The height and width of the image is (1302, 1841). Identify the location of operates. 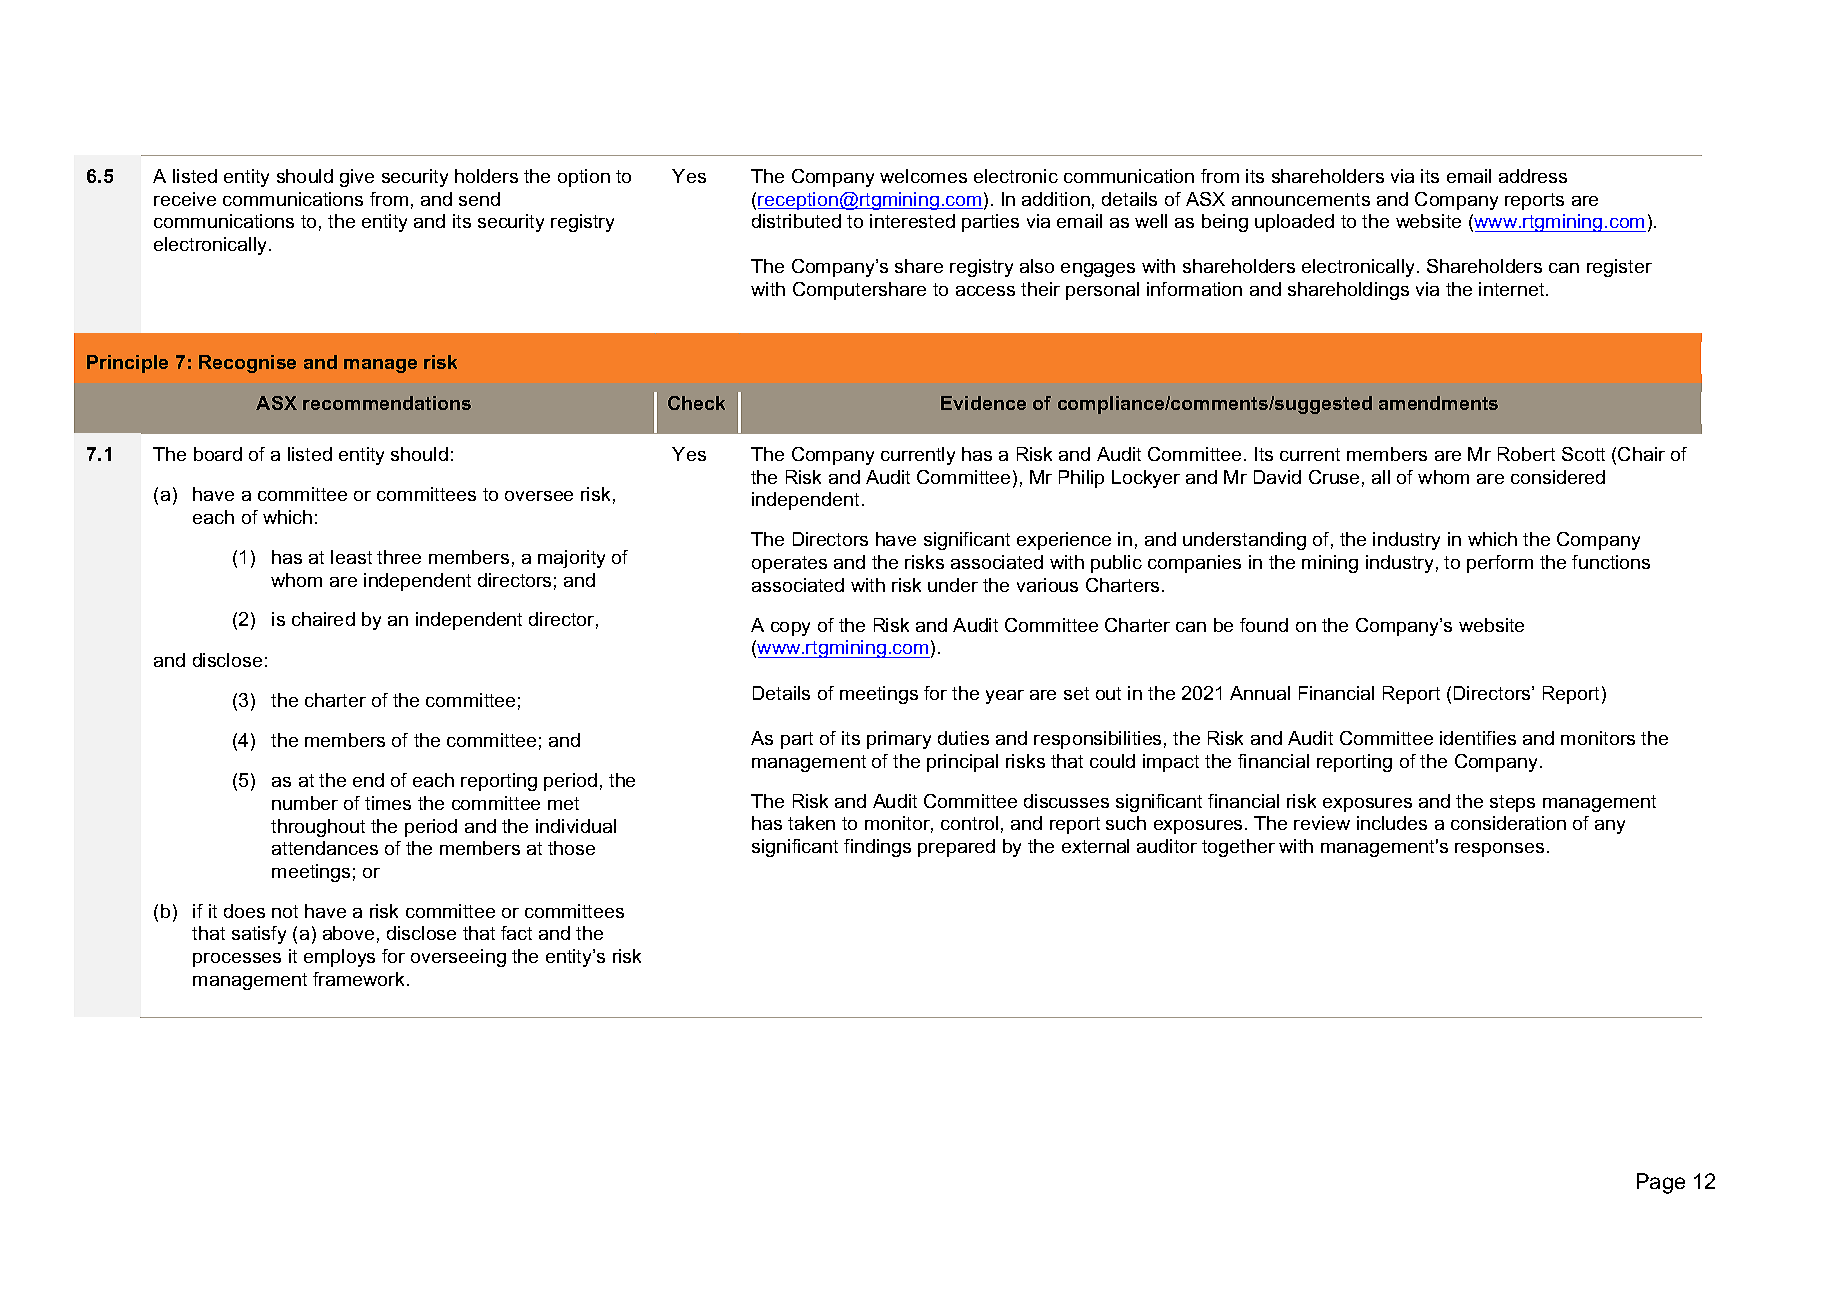
(789, 564).
